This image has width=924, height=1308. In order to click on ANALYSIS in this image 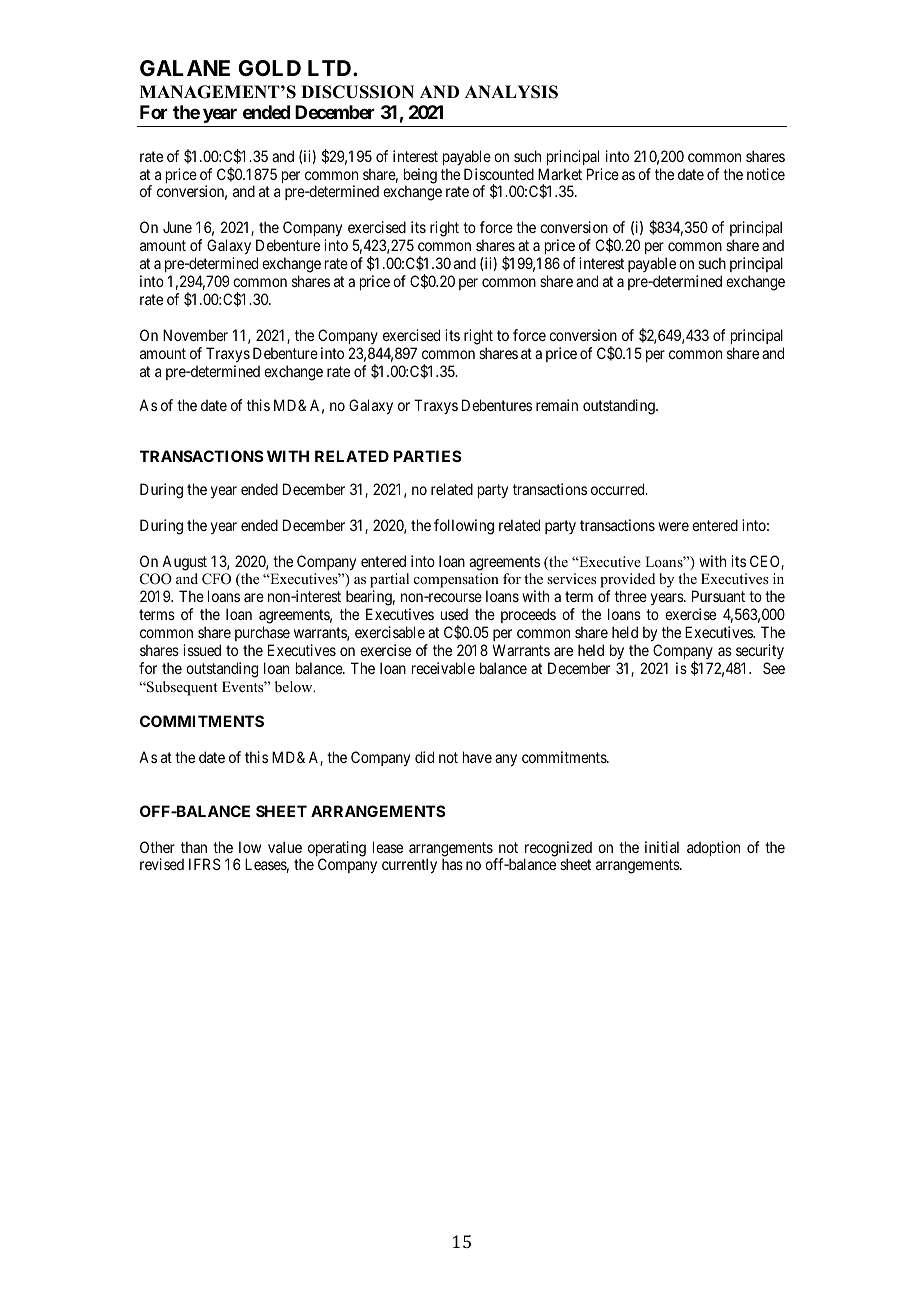, I will do `click(511, 92)`.
